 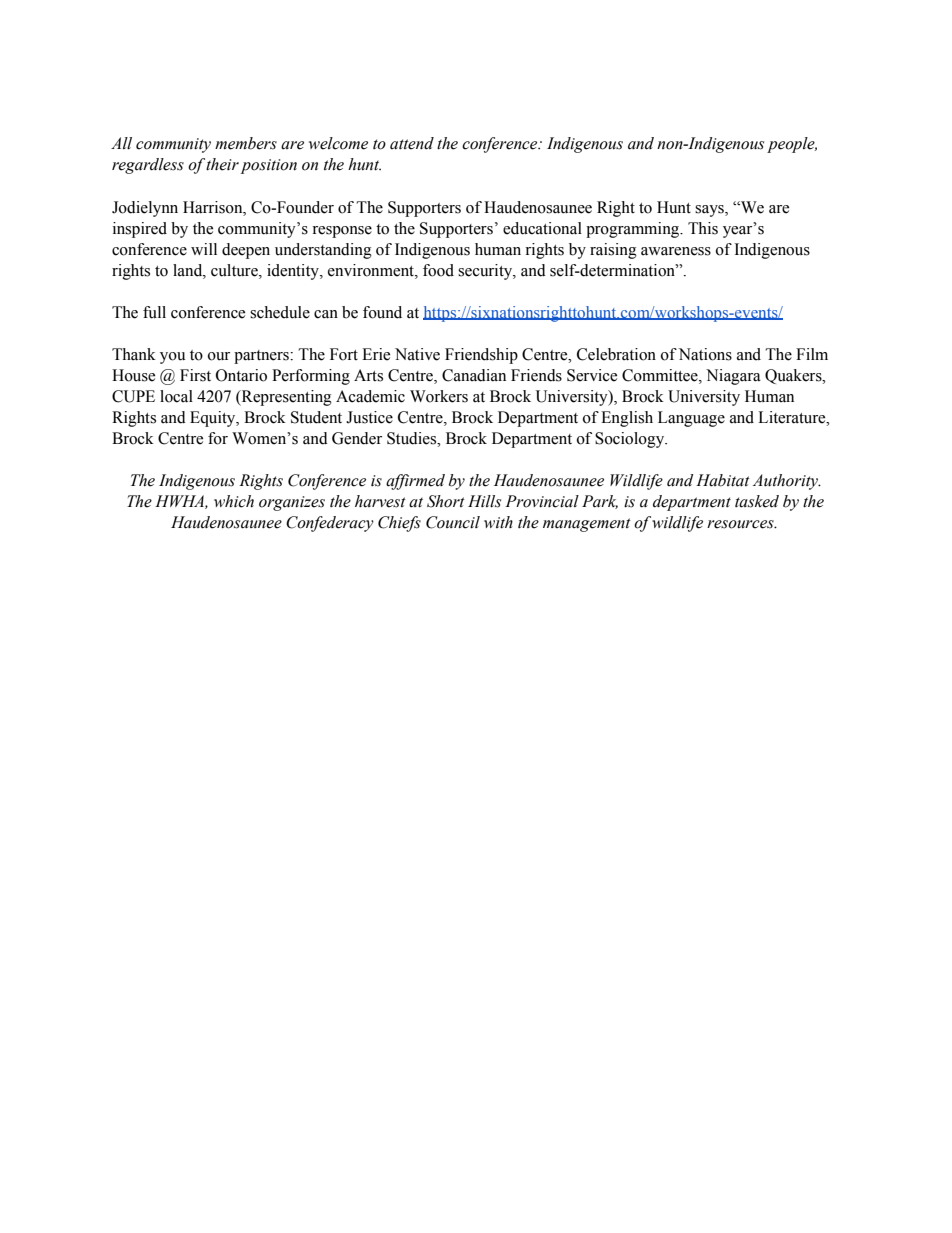 What do you see at coordinates (453, 522) in the page?
I see `Council` at bounding box center [453, 522].
